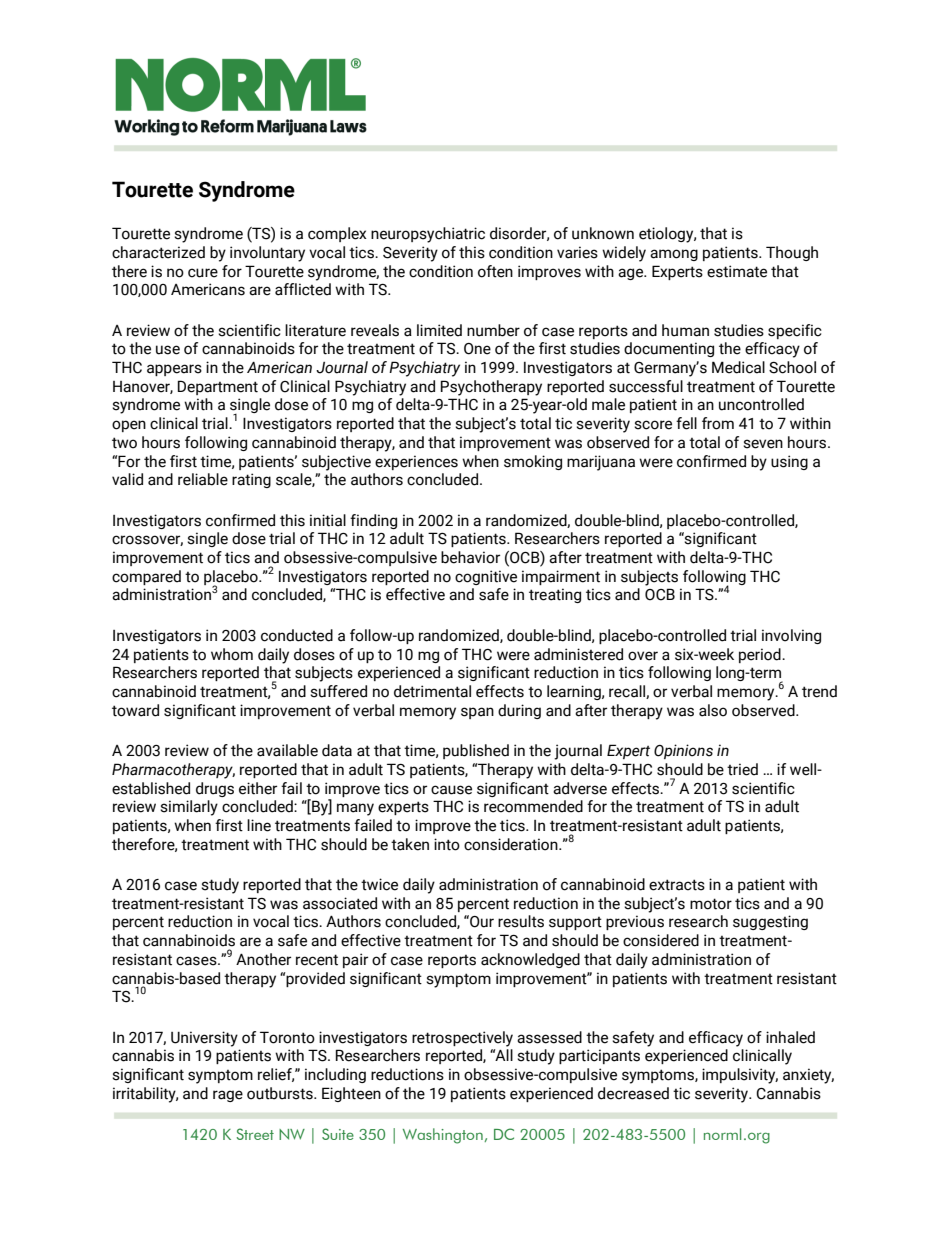 Image resolution: width=952 pixels, height=1233 pixels. I want to click on using, so click(789, 462).
